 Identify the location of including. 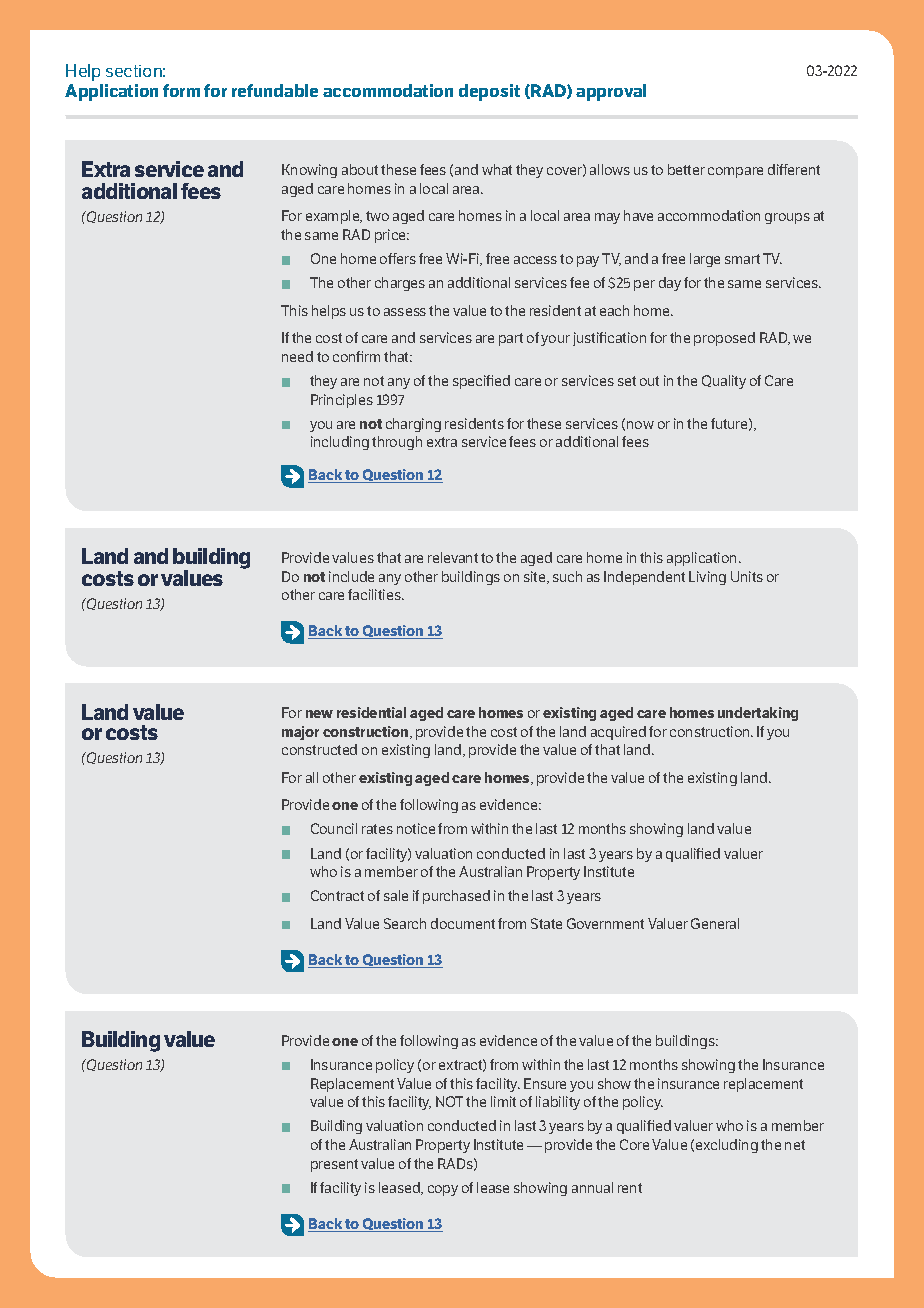
(340, 443).
